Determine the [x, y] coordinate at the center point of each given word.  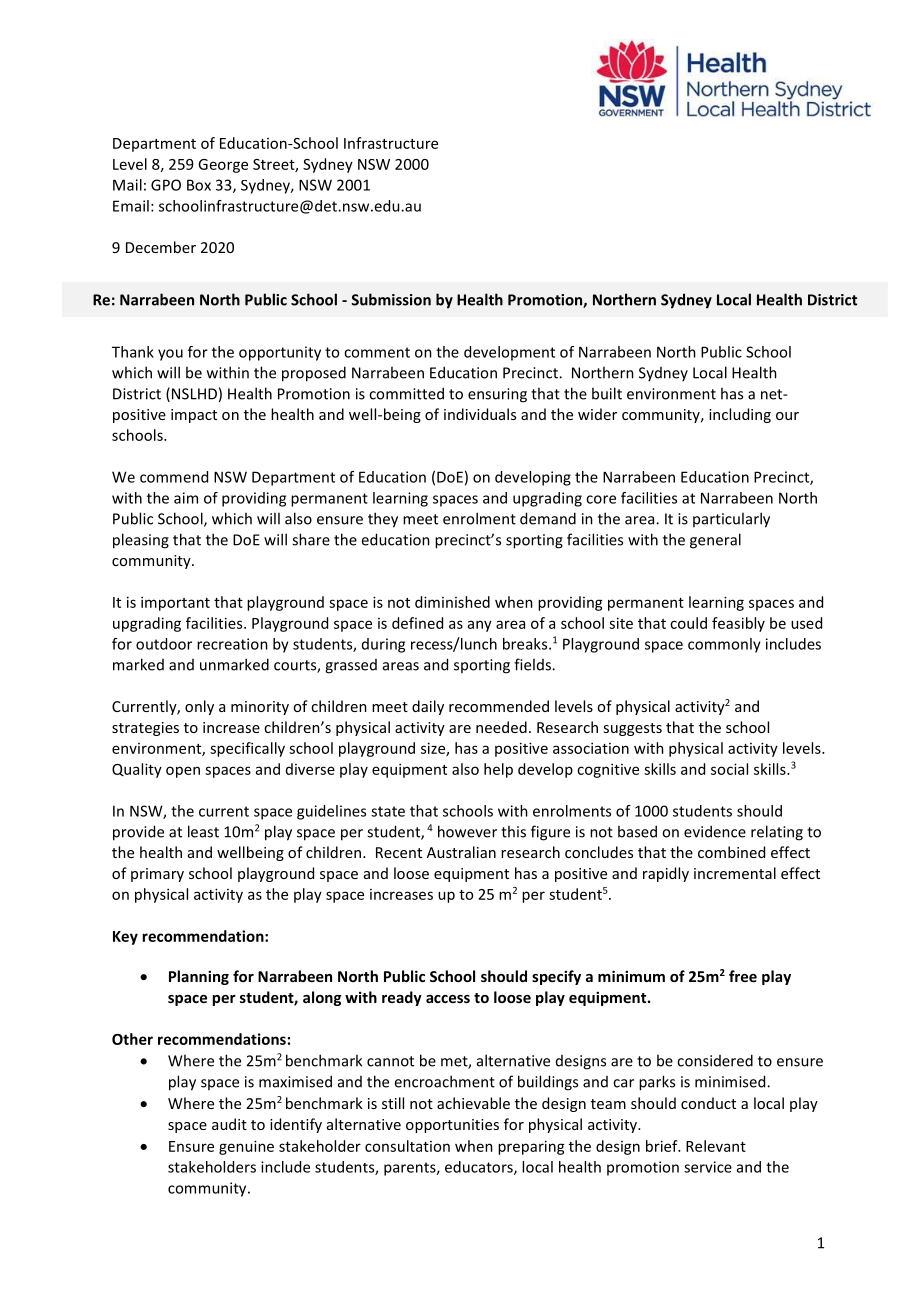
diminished [452, 602]
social [729, 769]
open [183, 772]
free [743, 976]
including [740, 415]
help [498, 770]
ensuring [497, 395]
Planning [199, 977]
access [448, 999]
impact [194, 416]
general [715, 541]
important [175, 603]
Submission [391, 299]
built [607, 393]
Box [199, 185]
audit [229, 1124]
